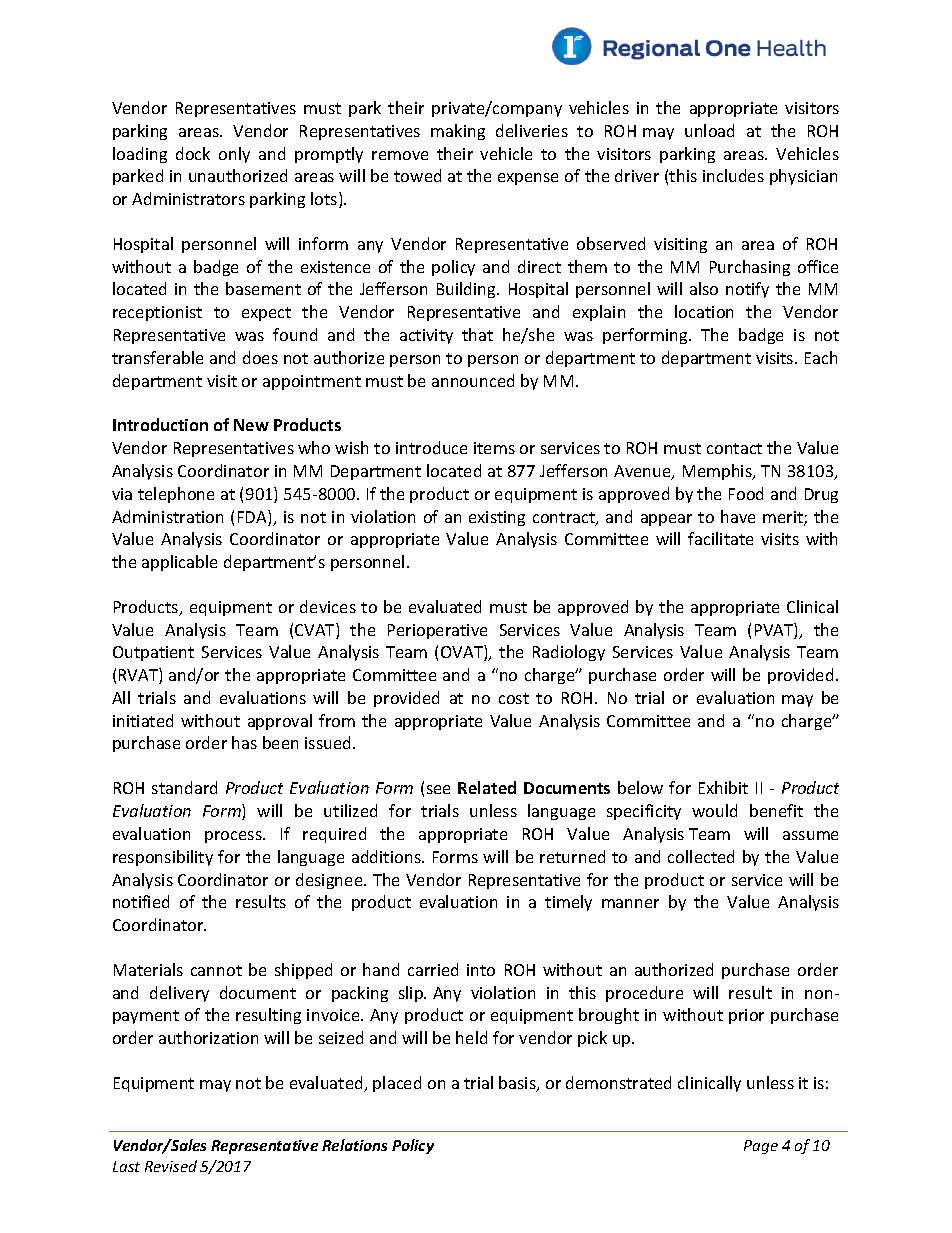 The height and width of the document is (1233, 952). I want to click on applicable, so click(179, 563).
